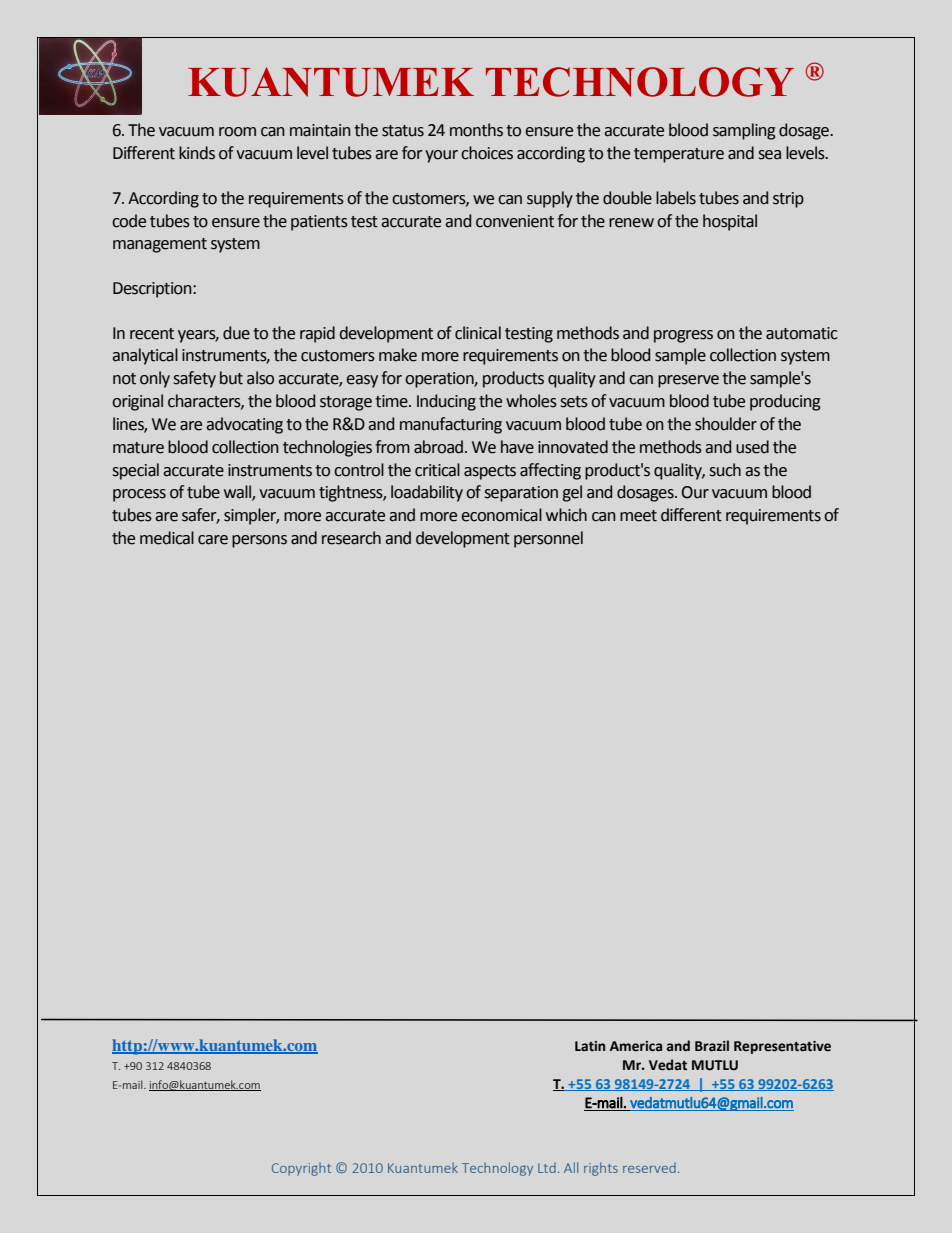  I want to click on Latin, so click(590, 1046).
